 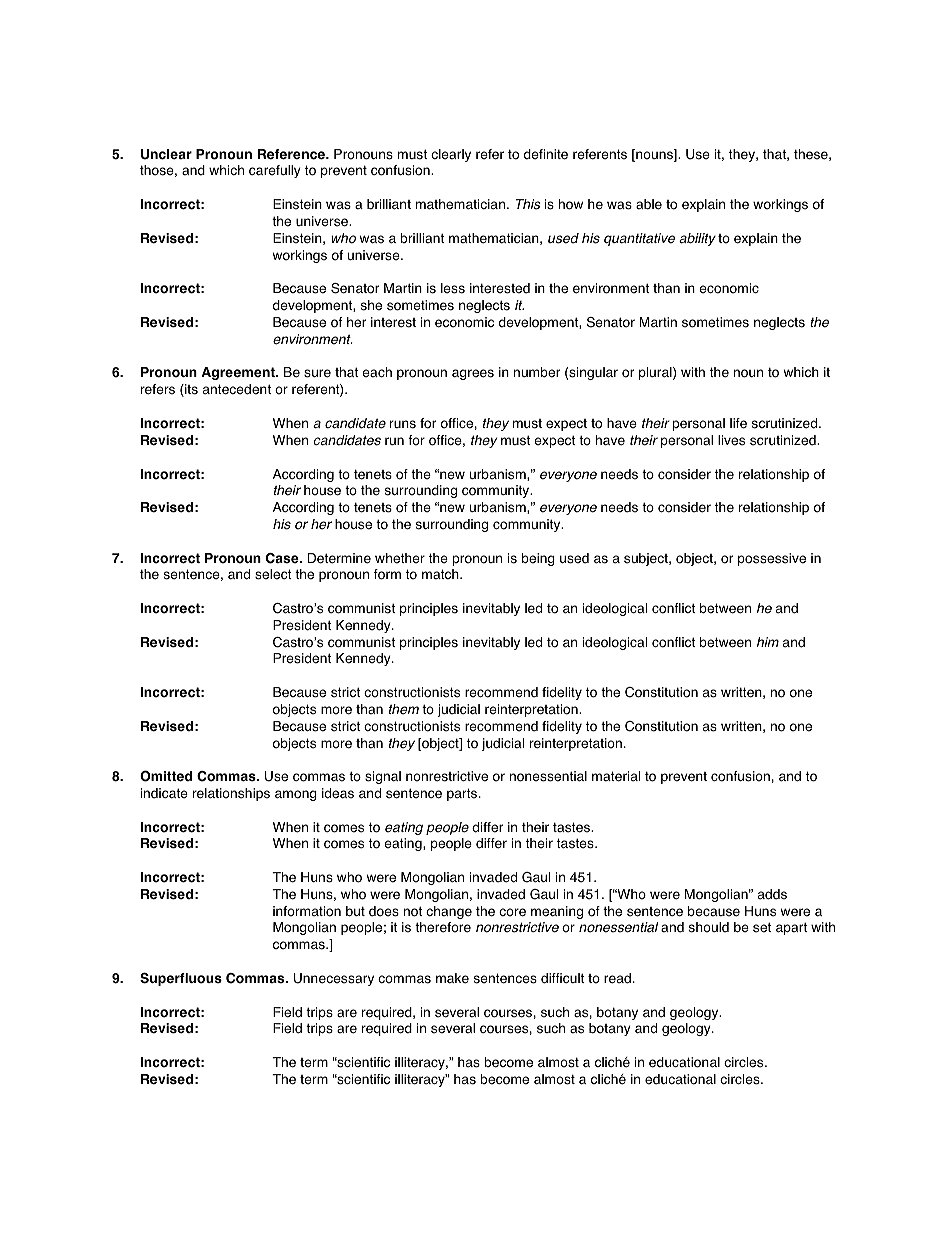 I want to click on select, so click(x=273, y=574).
